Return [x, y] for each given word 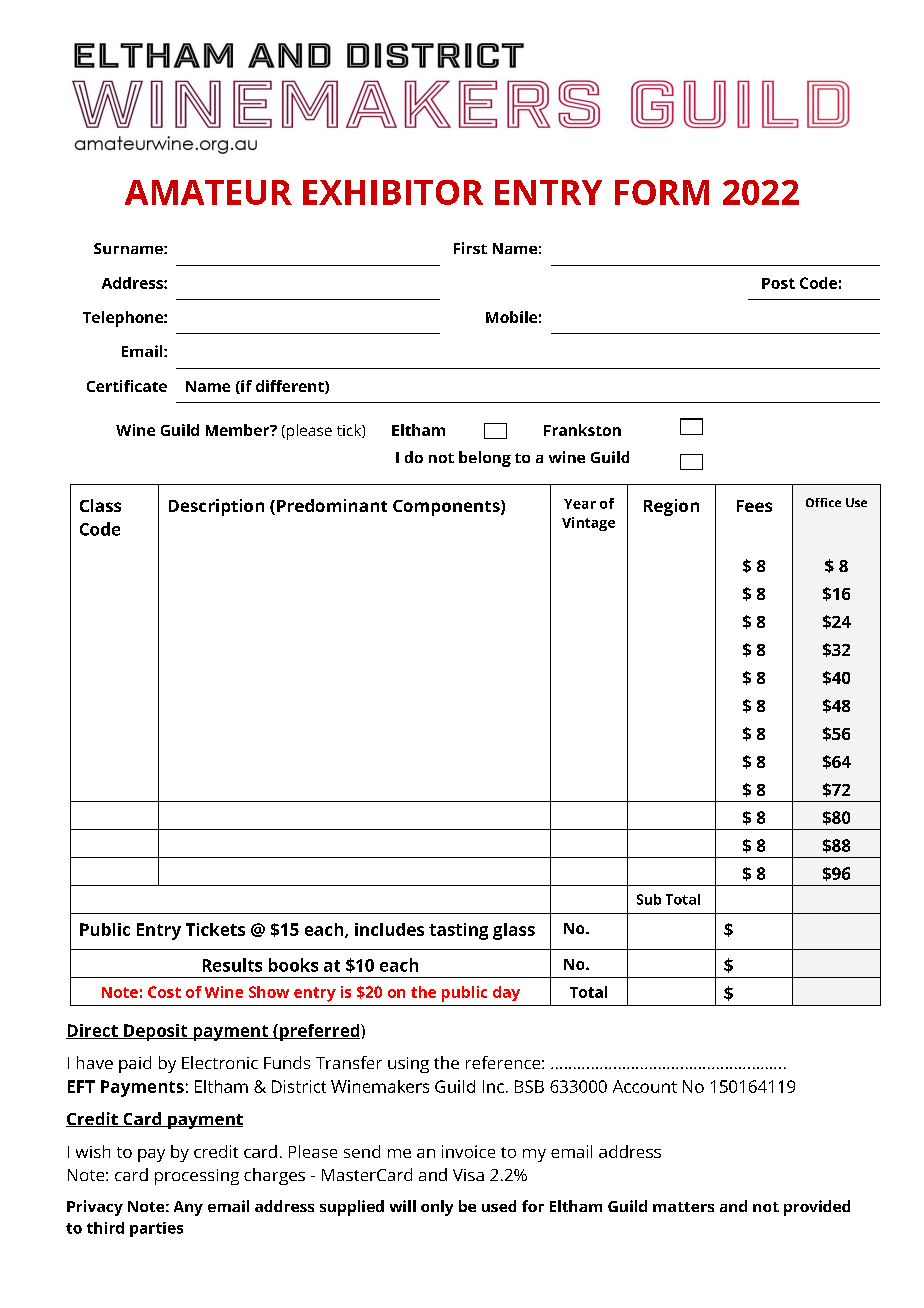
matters [683, 1207]
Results [232, 965]
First [470, 248]
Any [188, 1208]
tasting [458, 931]
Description [216, 507]
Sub [649, 899]
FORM [662, 192]
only [437, 1208]
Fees [754, 506]
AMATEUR [208, 192]
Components [447, 508]
